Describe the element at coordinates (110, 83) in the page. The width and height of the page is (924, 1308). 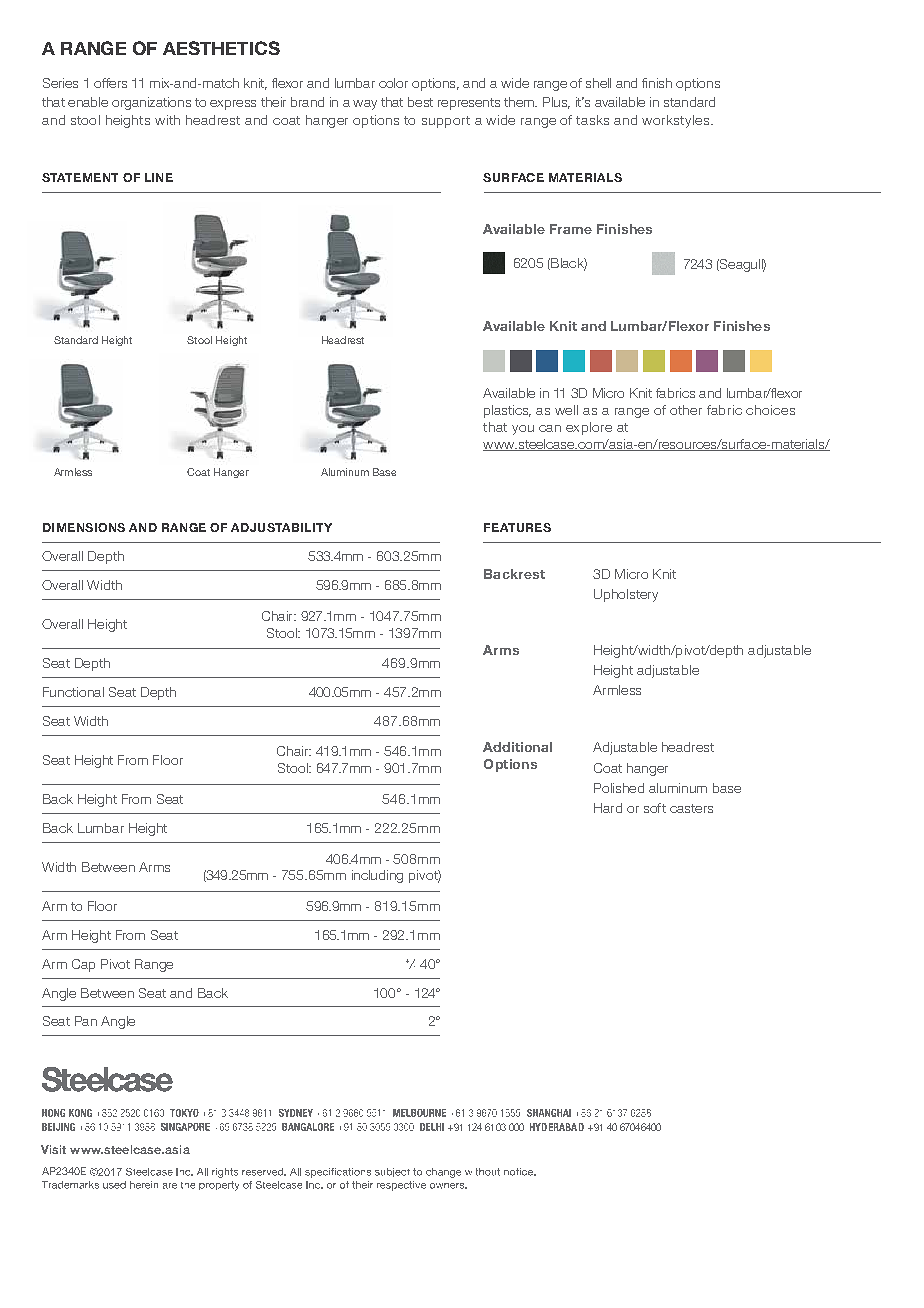
I see `offers` at that location.
